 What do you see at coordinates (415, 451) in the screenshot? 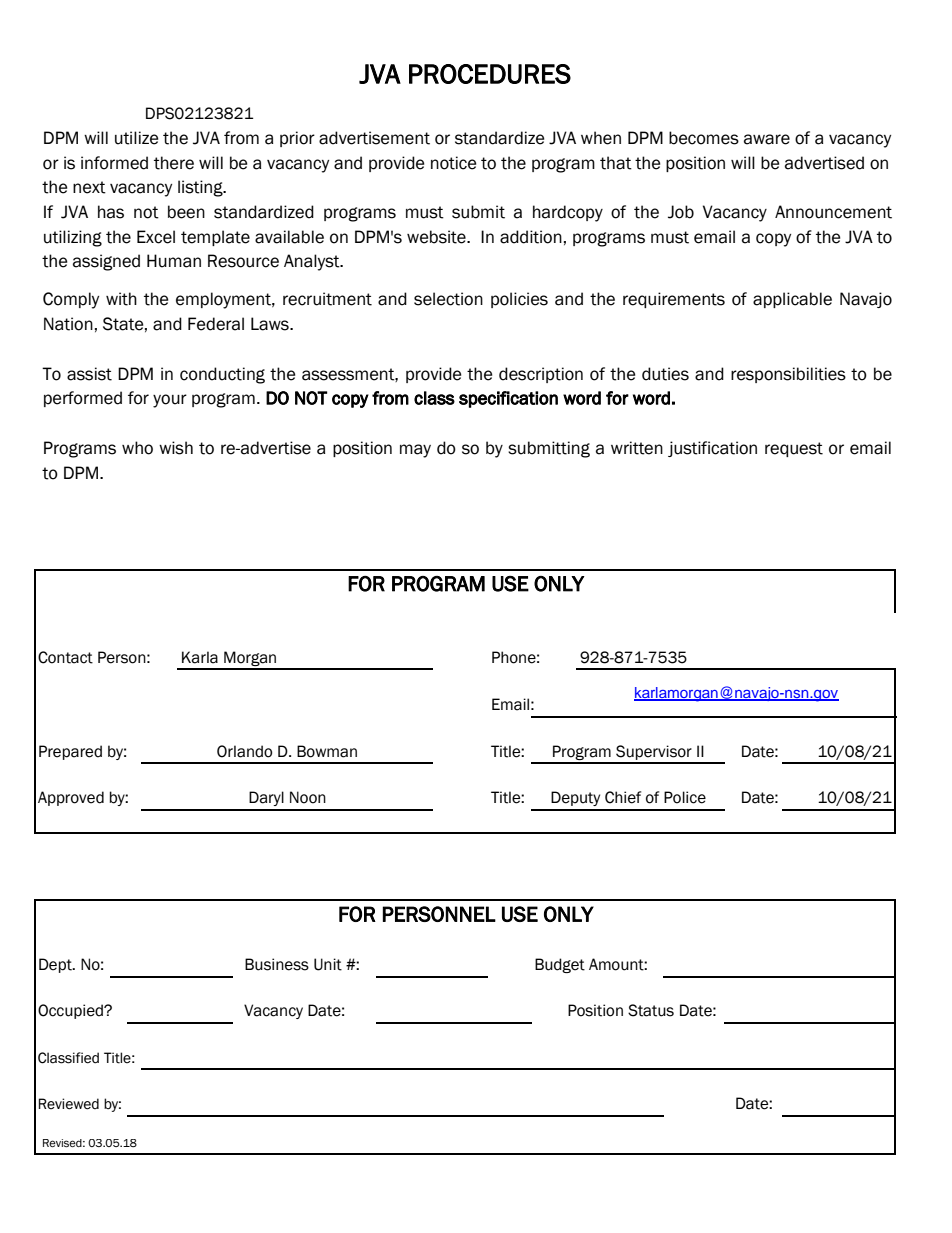
I see `may` at bounding box center [415, 451].
